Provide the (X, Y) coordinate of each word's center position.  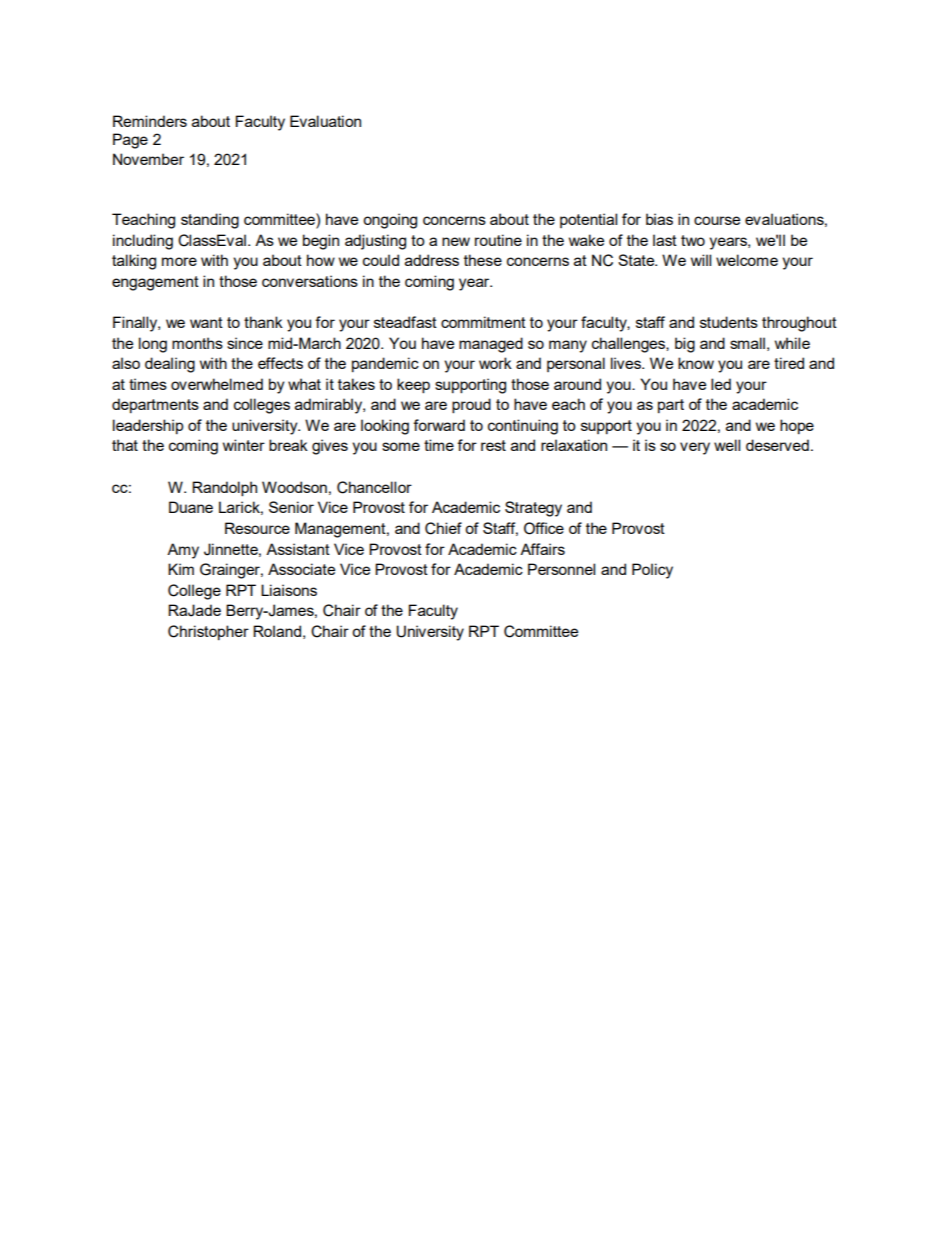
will (701, 260)
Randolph (224, 489)
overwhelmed (217, 384)
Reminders (150, 121)
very (695, 448)
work (495, 363)
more (179, 261)
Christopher (208, 632)
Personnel (561, 569)
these (483, 260)
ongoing (390, 221)
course (717, 220)
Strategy (533, 509)
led (721, 384)
